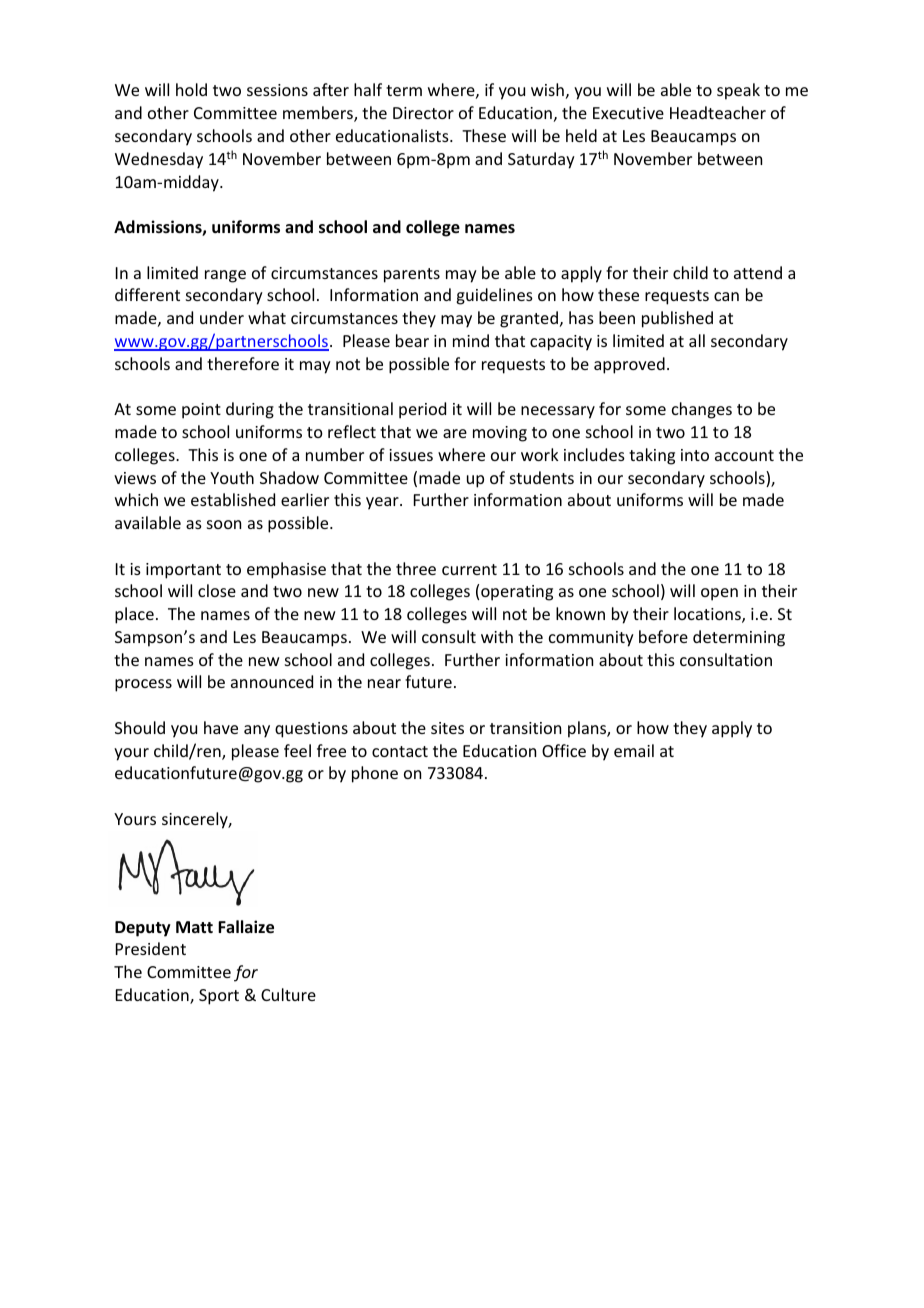  What do you see at coordinates (628, 113) in the image?
I see `Executive` at bounding box center [628, 113].
